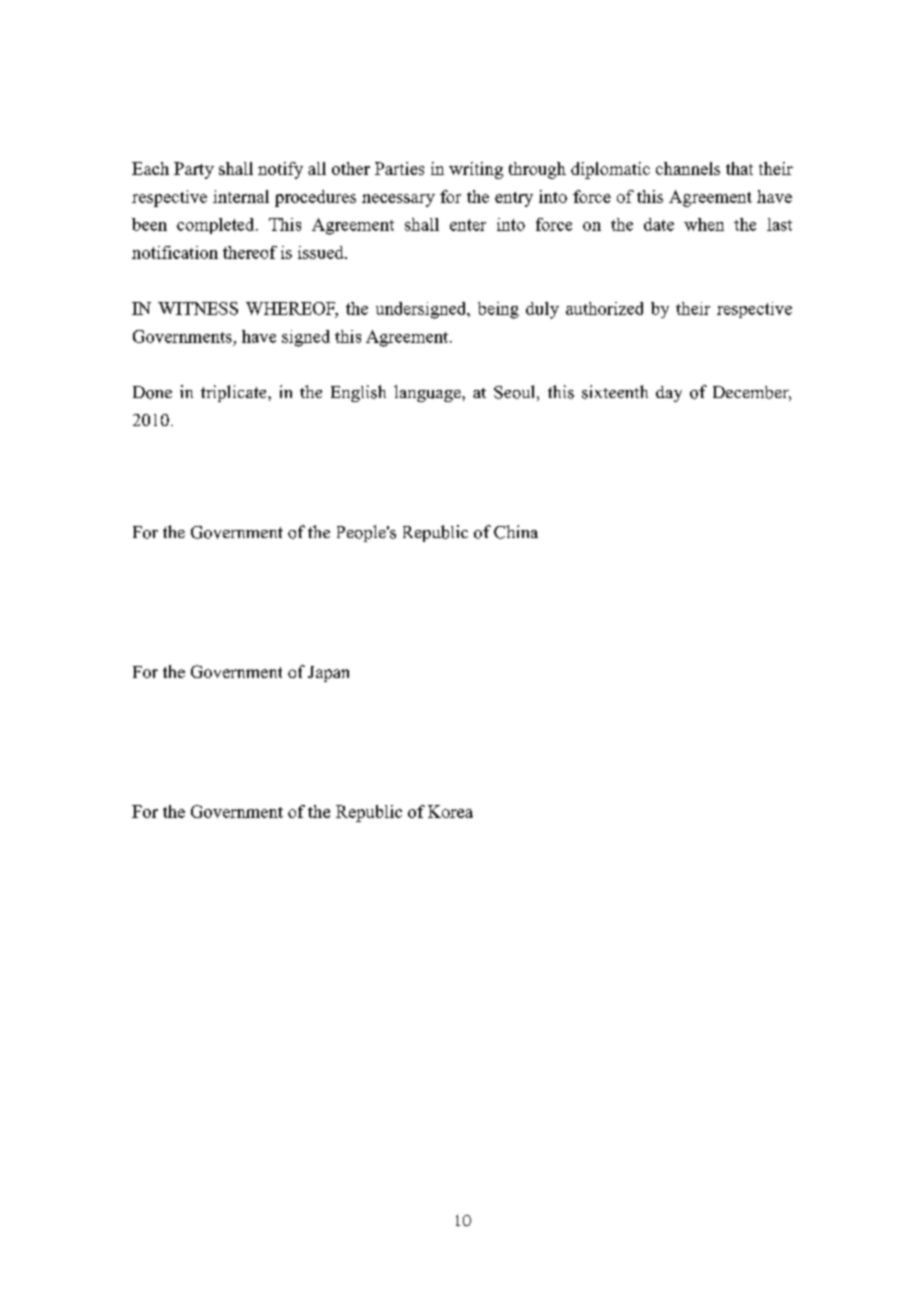  I want to click on WITNESS, so click(198, 308).
